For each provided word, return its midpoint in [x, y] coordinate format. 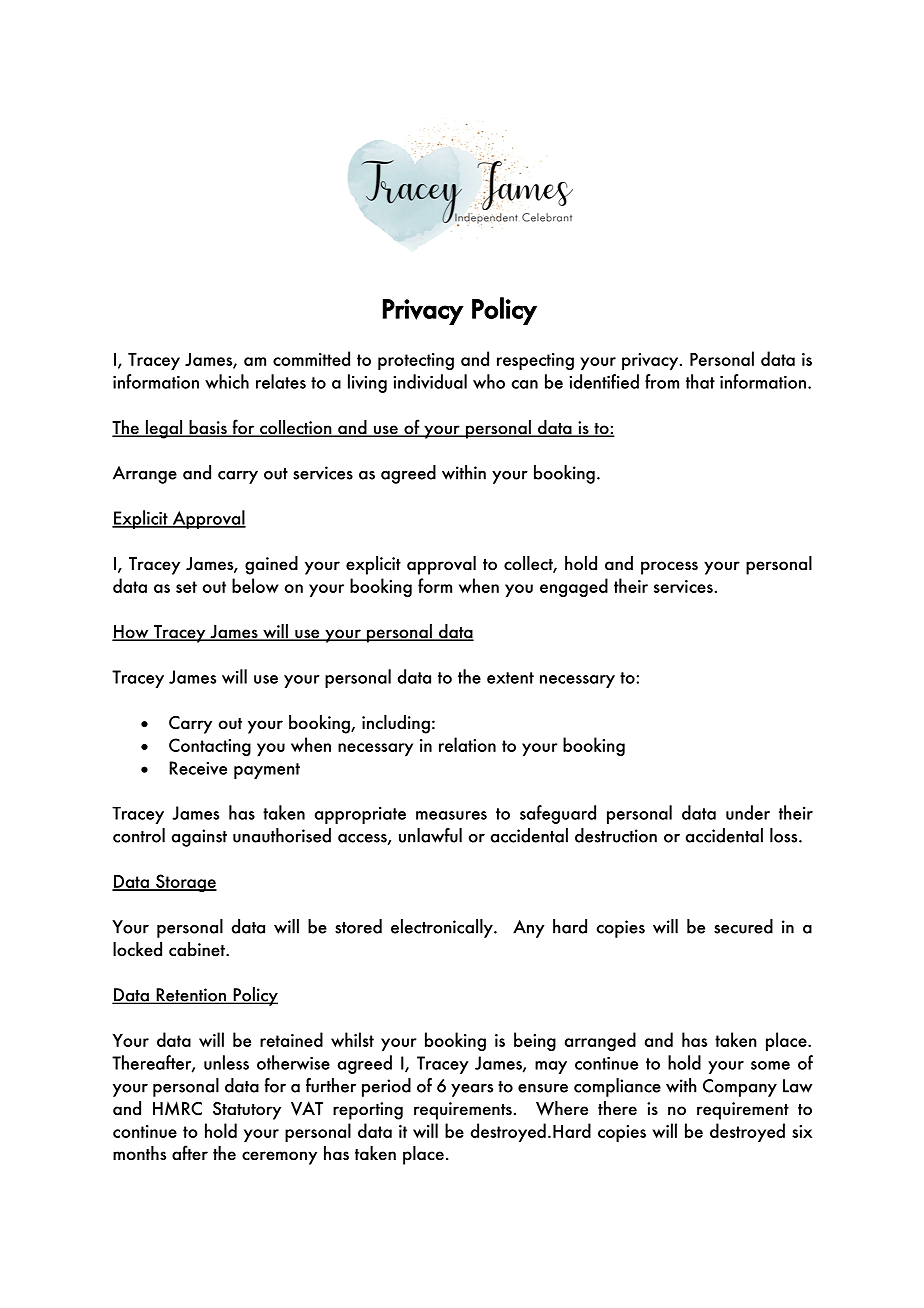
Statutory [247, 1111]
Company [740, 1088]
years [472, 1090]
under [748, 812]
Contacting [210, 747]
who [489, 381]
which [227, 381]
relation [467, 744]
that [700, 381]
